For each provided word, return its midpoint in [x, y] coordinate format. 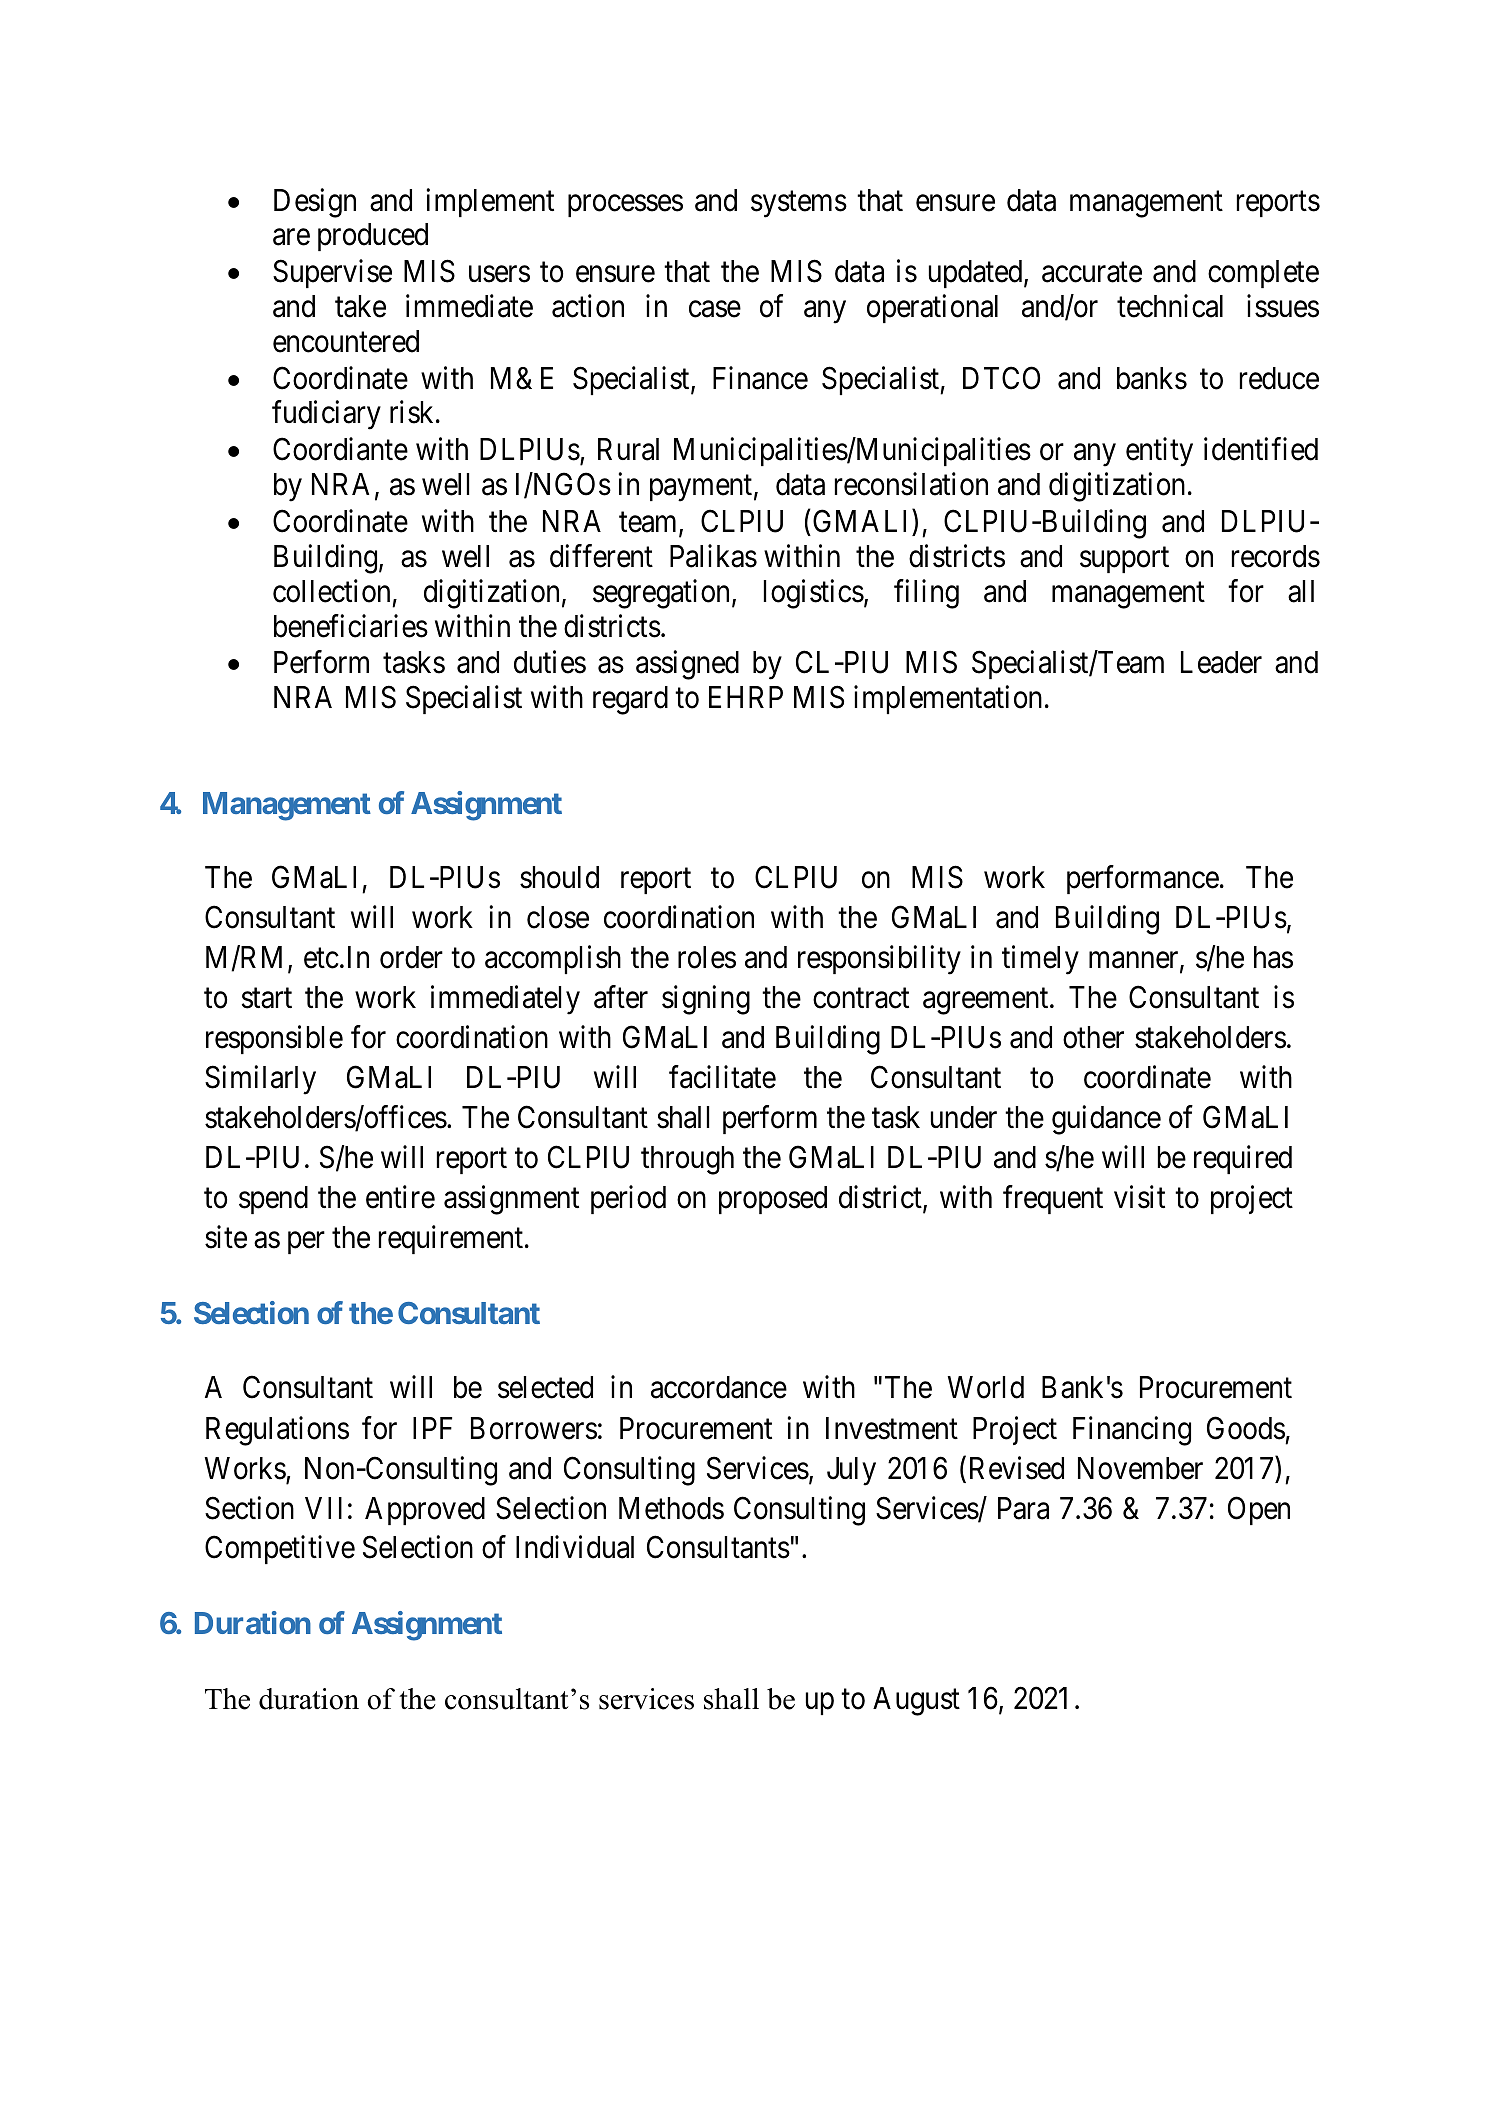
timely [1040, 960]
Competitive [280, 1550]
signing [706, 1000]
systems [799, 204]
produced [373, 237]
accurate [1092, 273]
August [916, 1701]
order [411, 957]
